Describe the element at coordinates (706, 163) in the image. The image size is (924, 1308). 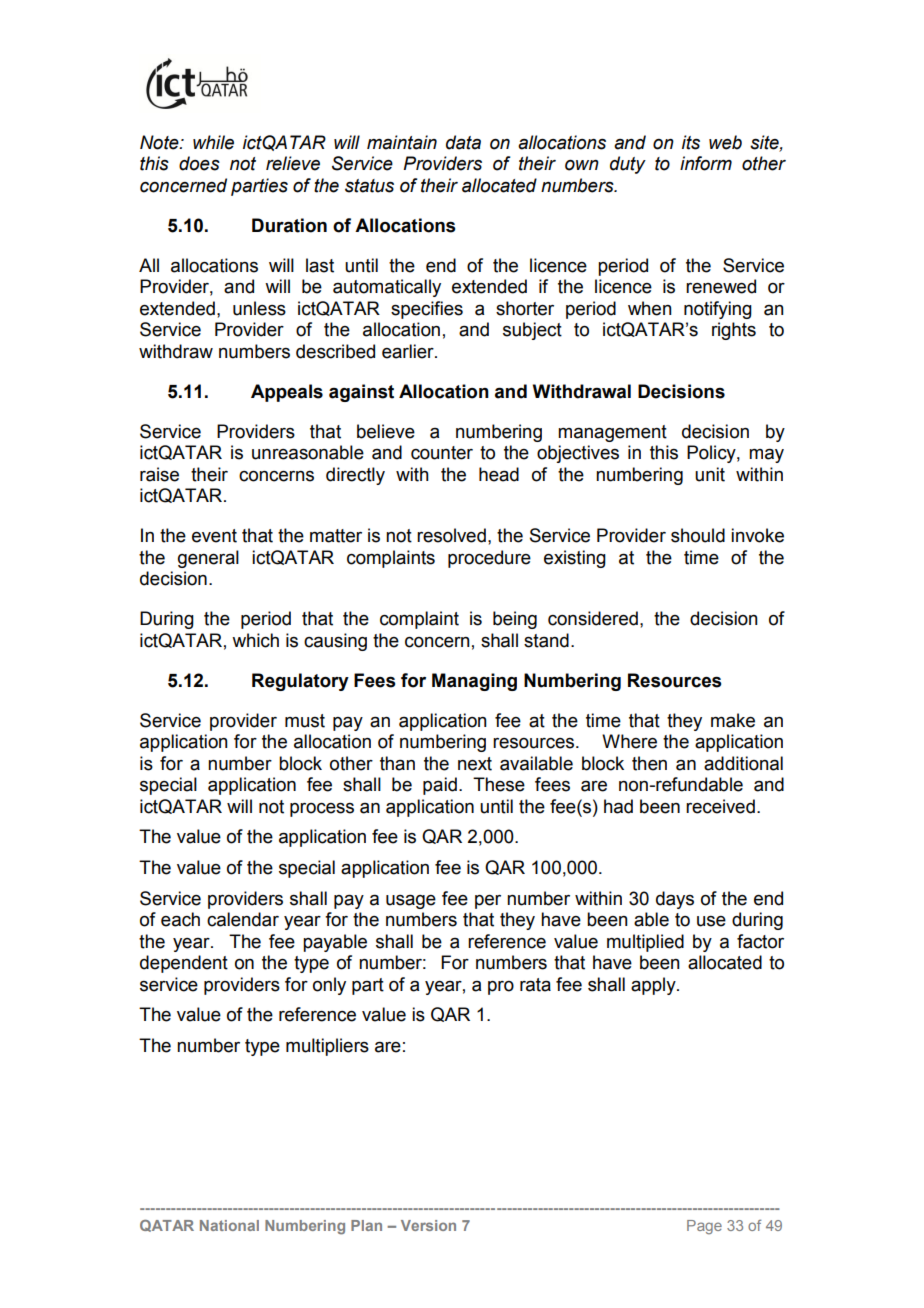
I see `inform` at that location.
